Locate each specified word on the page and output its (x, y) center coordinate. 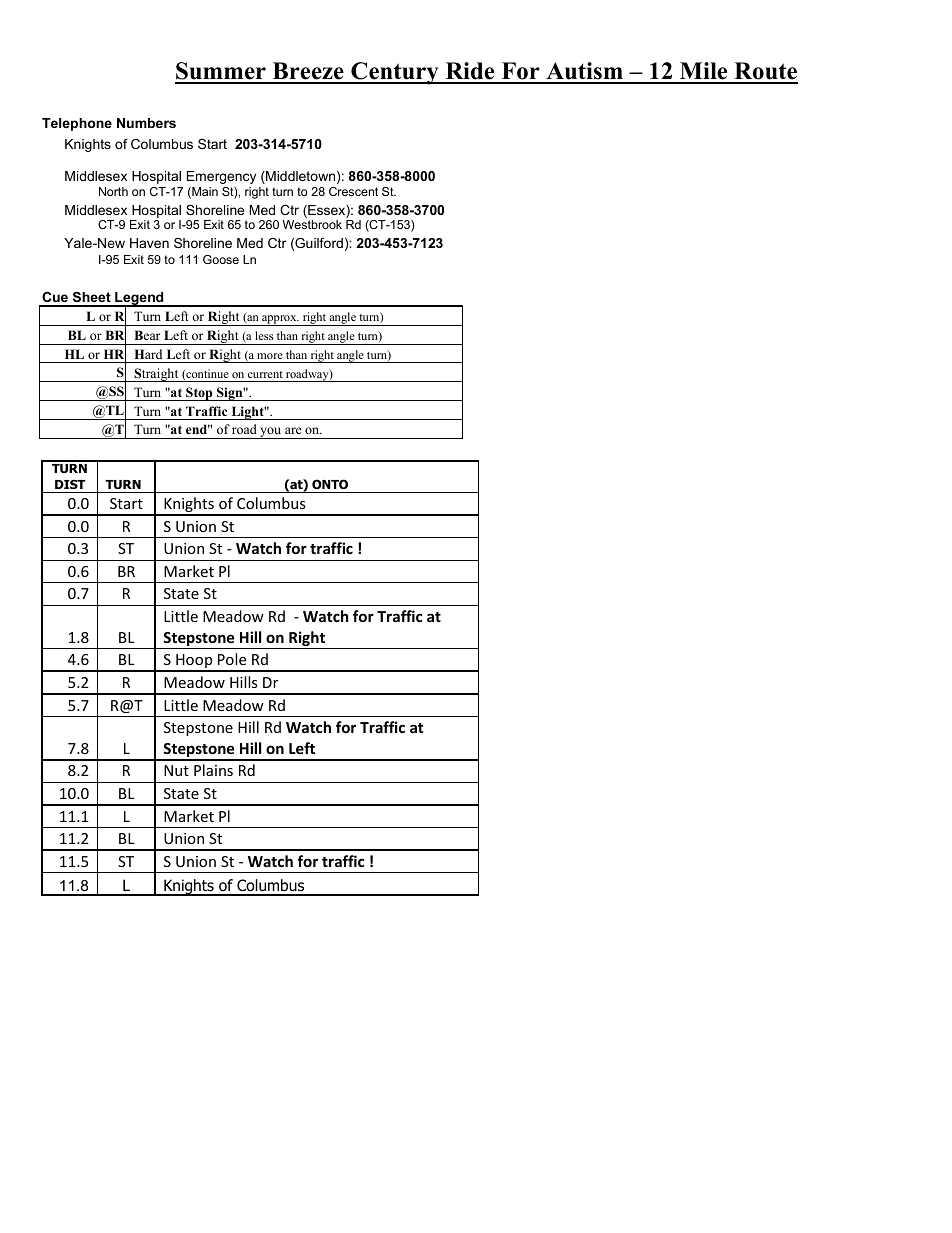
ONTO (330, 484)
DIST (70, 484)
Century (395, 73)
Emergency (221, 177)
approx (279, 320)
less (264, 335)
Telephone (77, 124)
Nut (176, 770)
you (271, 433)
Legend (139, 299)
